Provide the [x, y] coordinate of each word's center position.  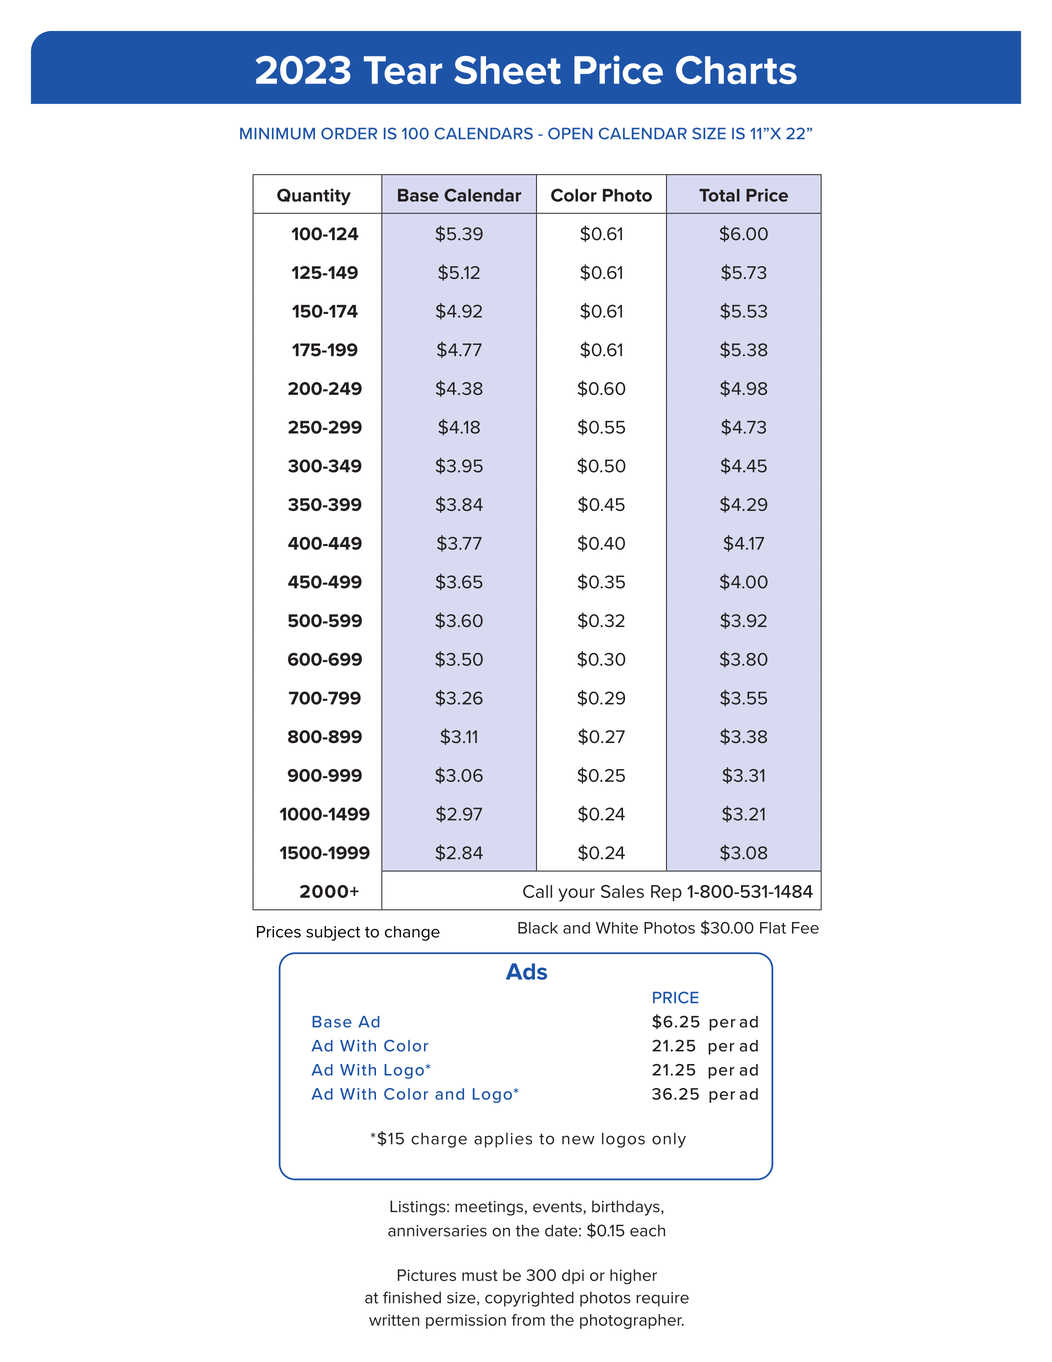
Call [537, 891]
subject [333, 933]
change [412, 933]
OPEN [570, 133]
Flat [773, 928]
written [394, 1320]
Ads [526, 971]
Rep [666, 893]
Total [719, 195]
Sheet [507, 70]
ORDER [349, 133]
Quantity [314, 196]
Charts [736, 70]
